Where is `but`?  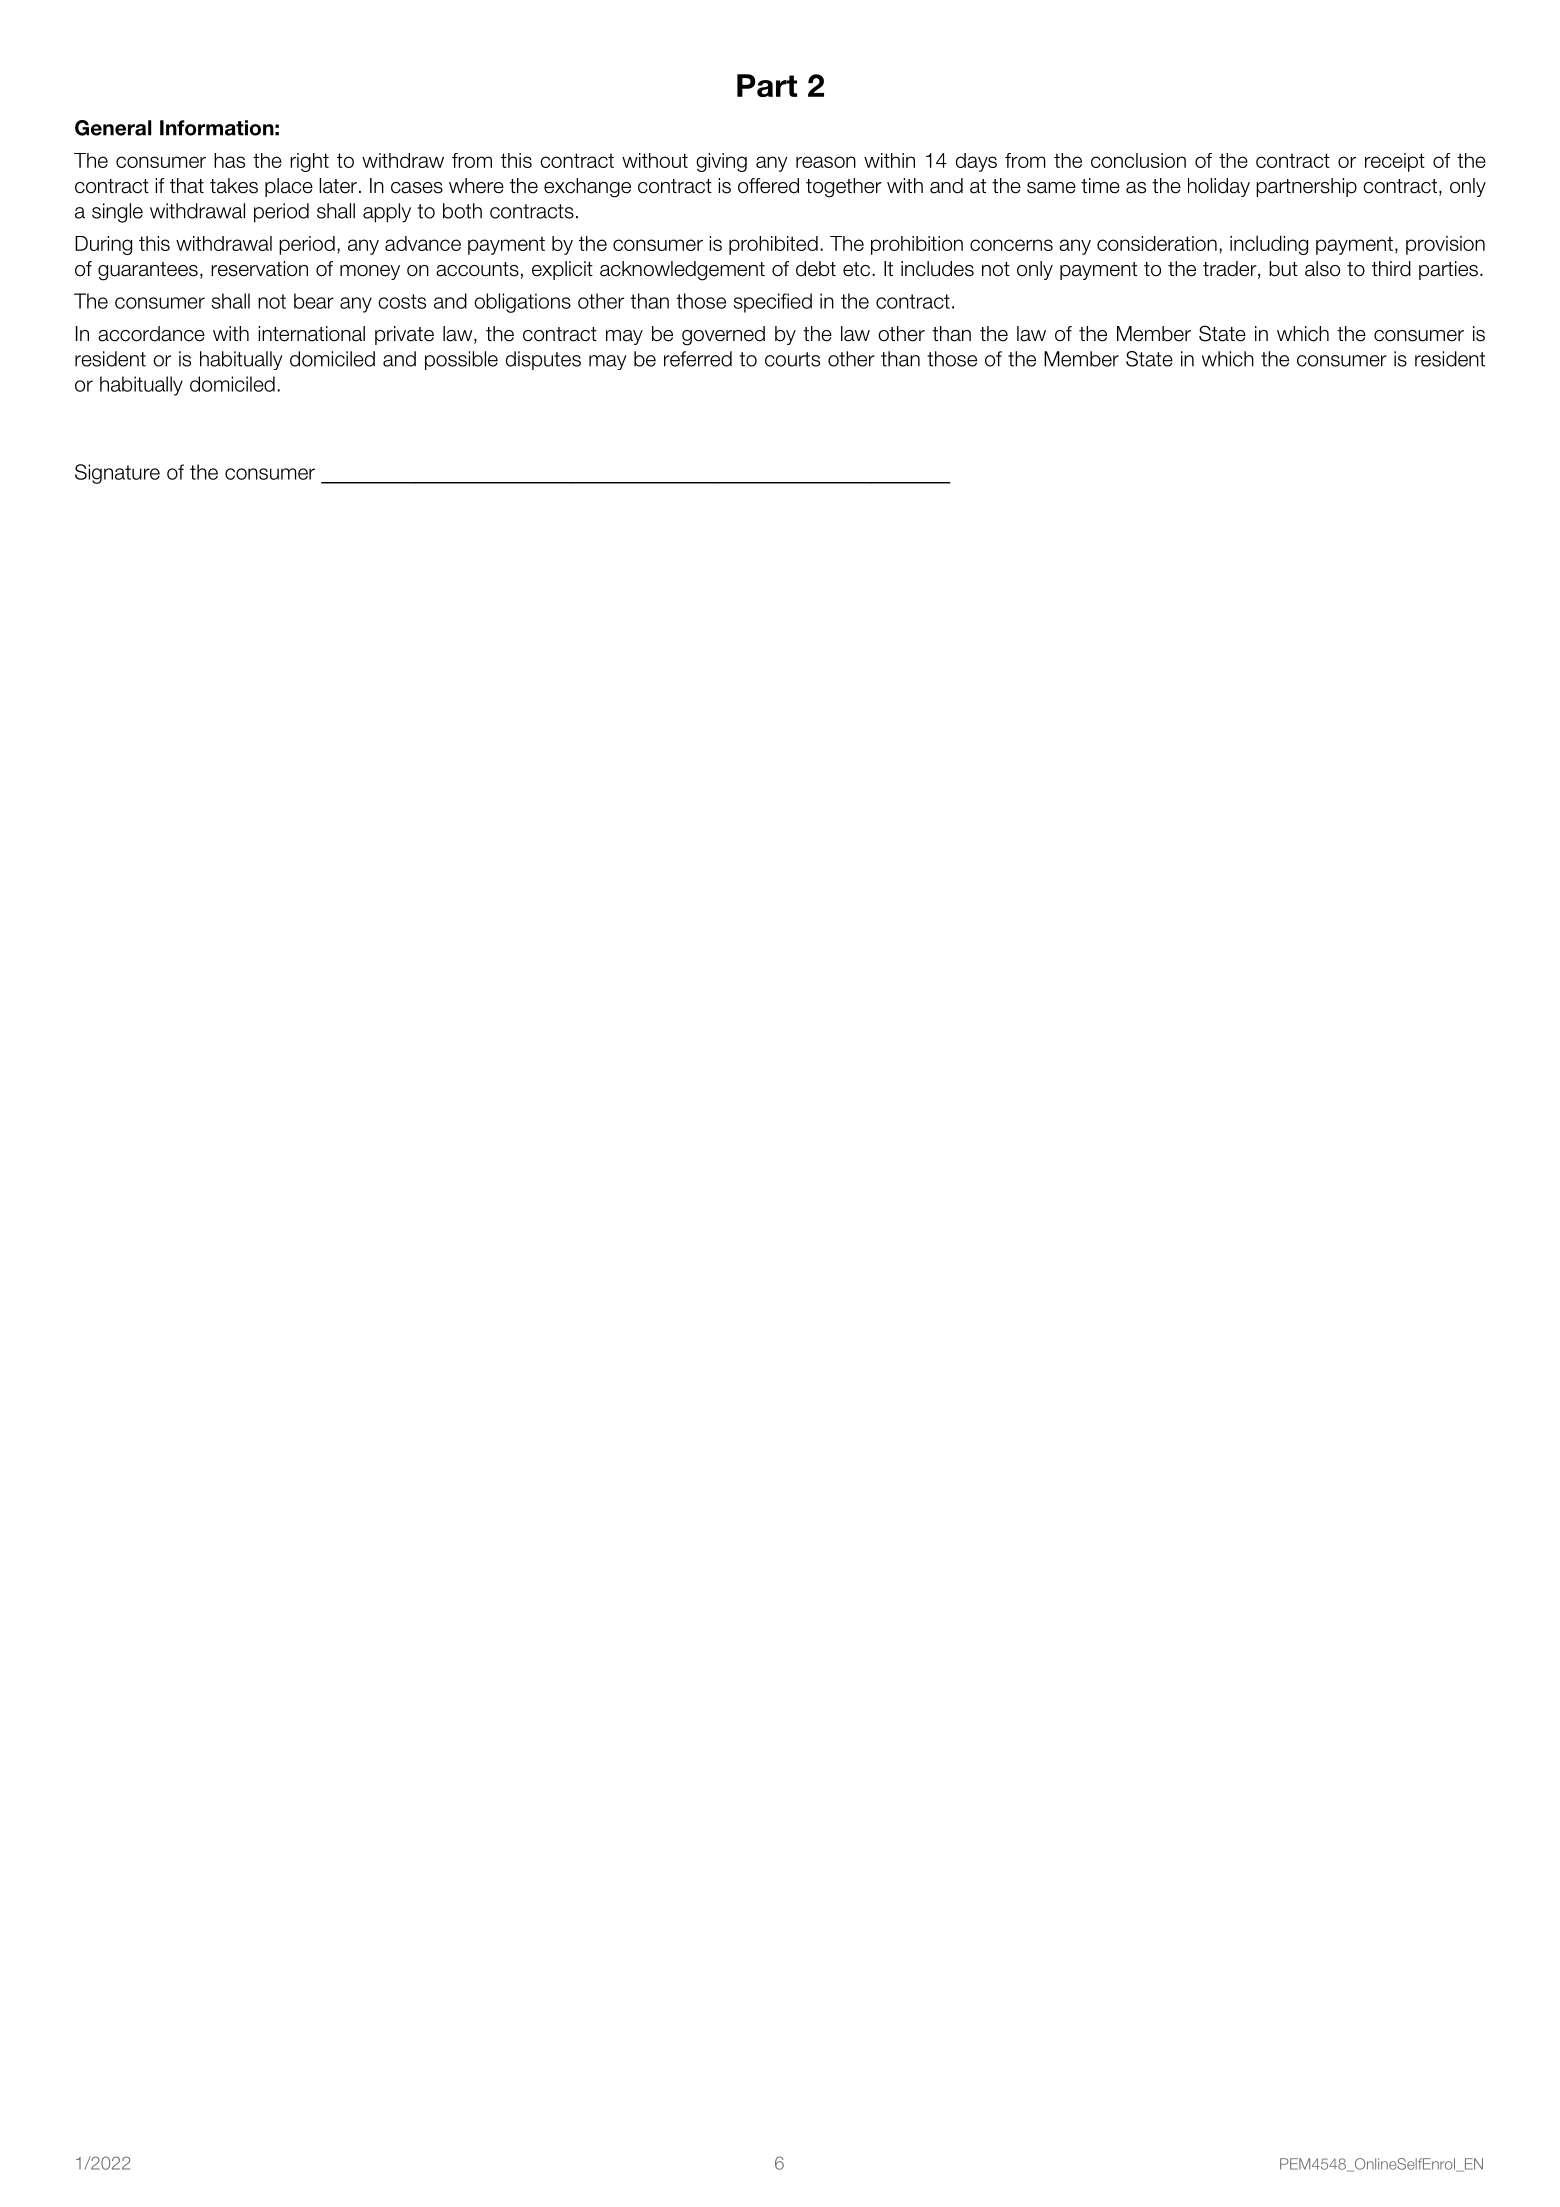
but is located at coordinates (1283, 269).
